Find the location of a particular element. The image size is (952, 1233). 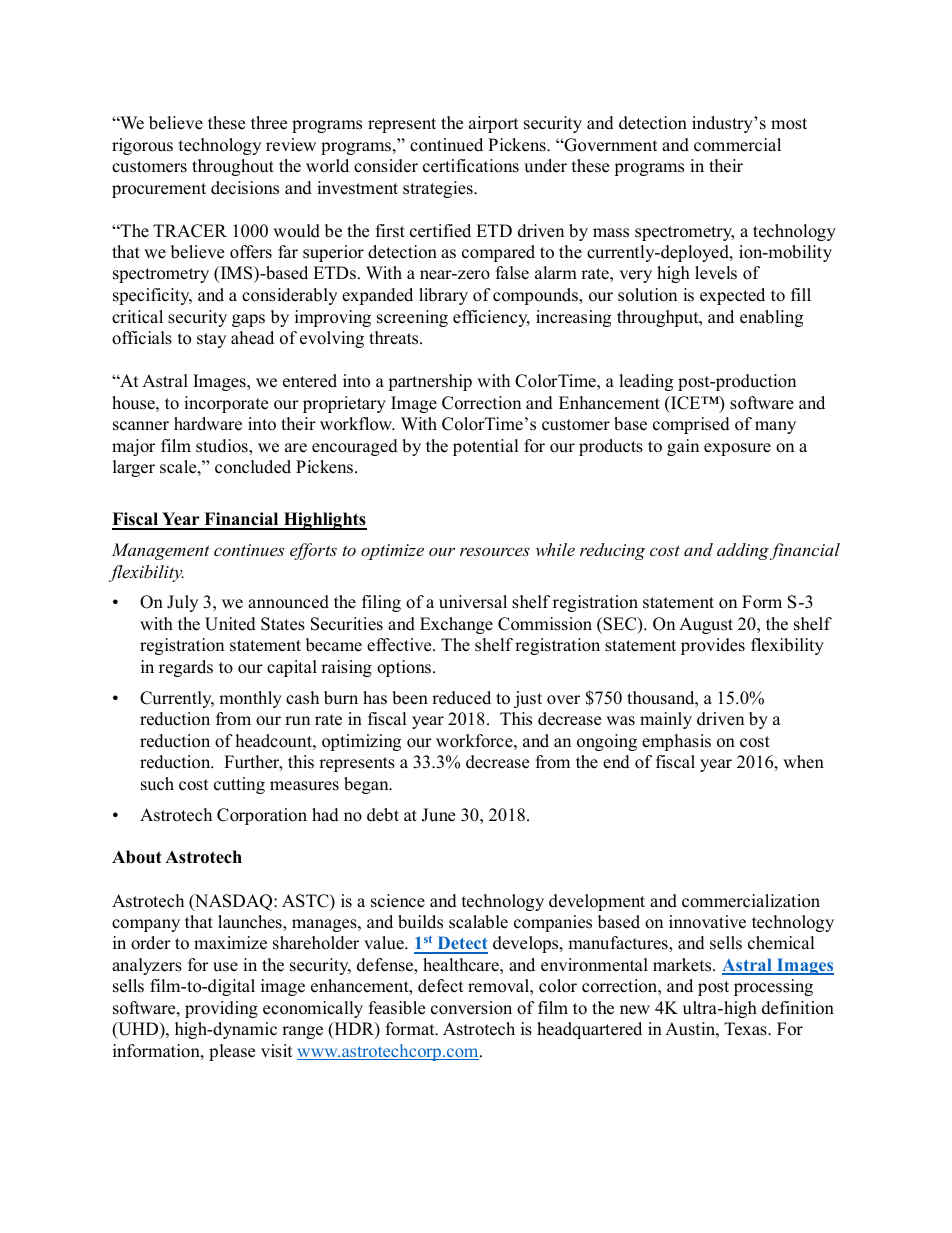

providing is located at coordinates (221, 1009).
